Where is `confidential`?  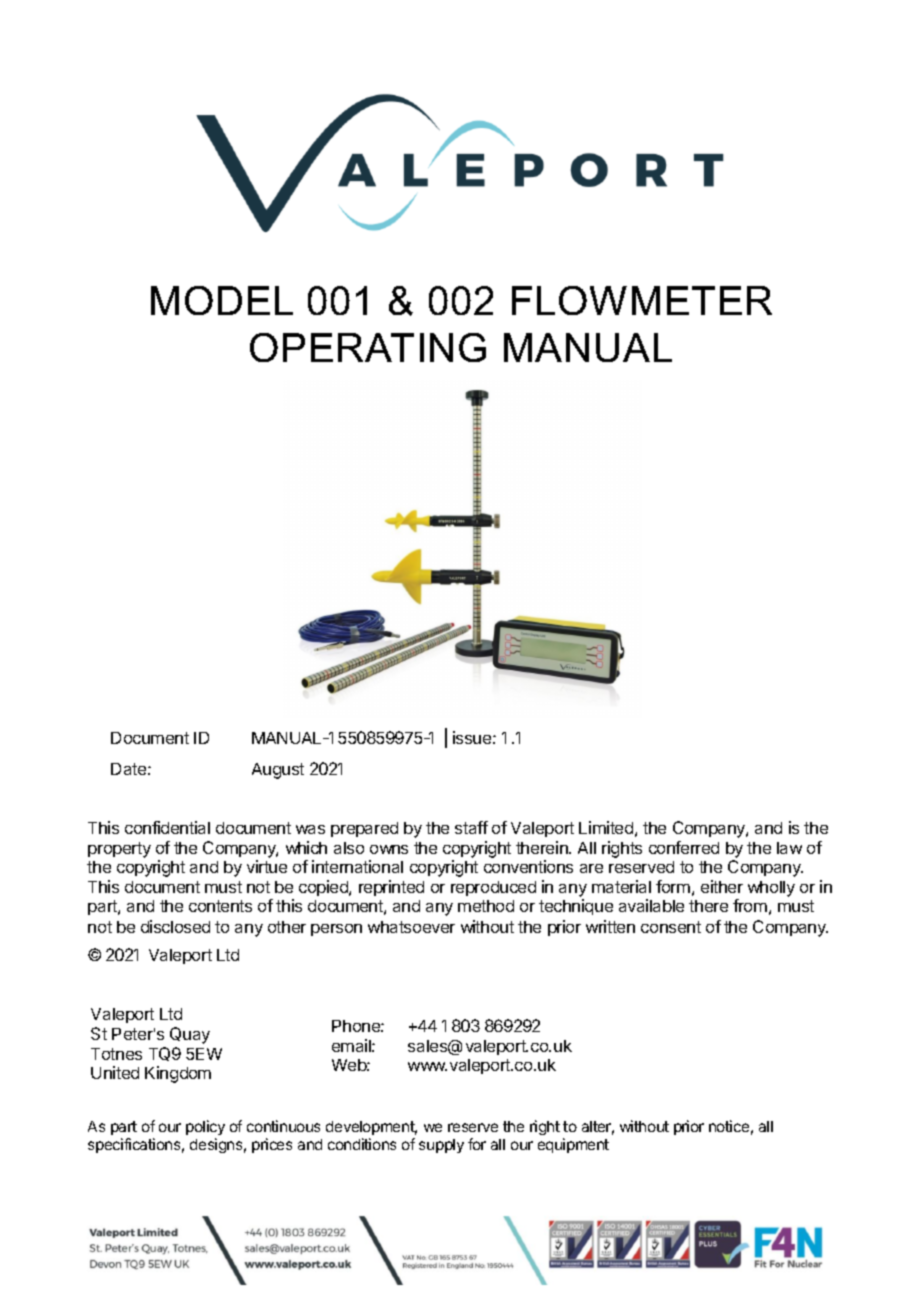
confidential is located at coordinates (167, 827).
